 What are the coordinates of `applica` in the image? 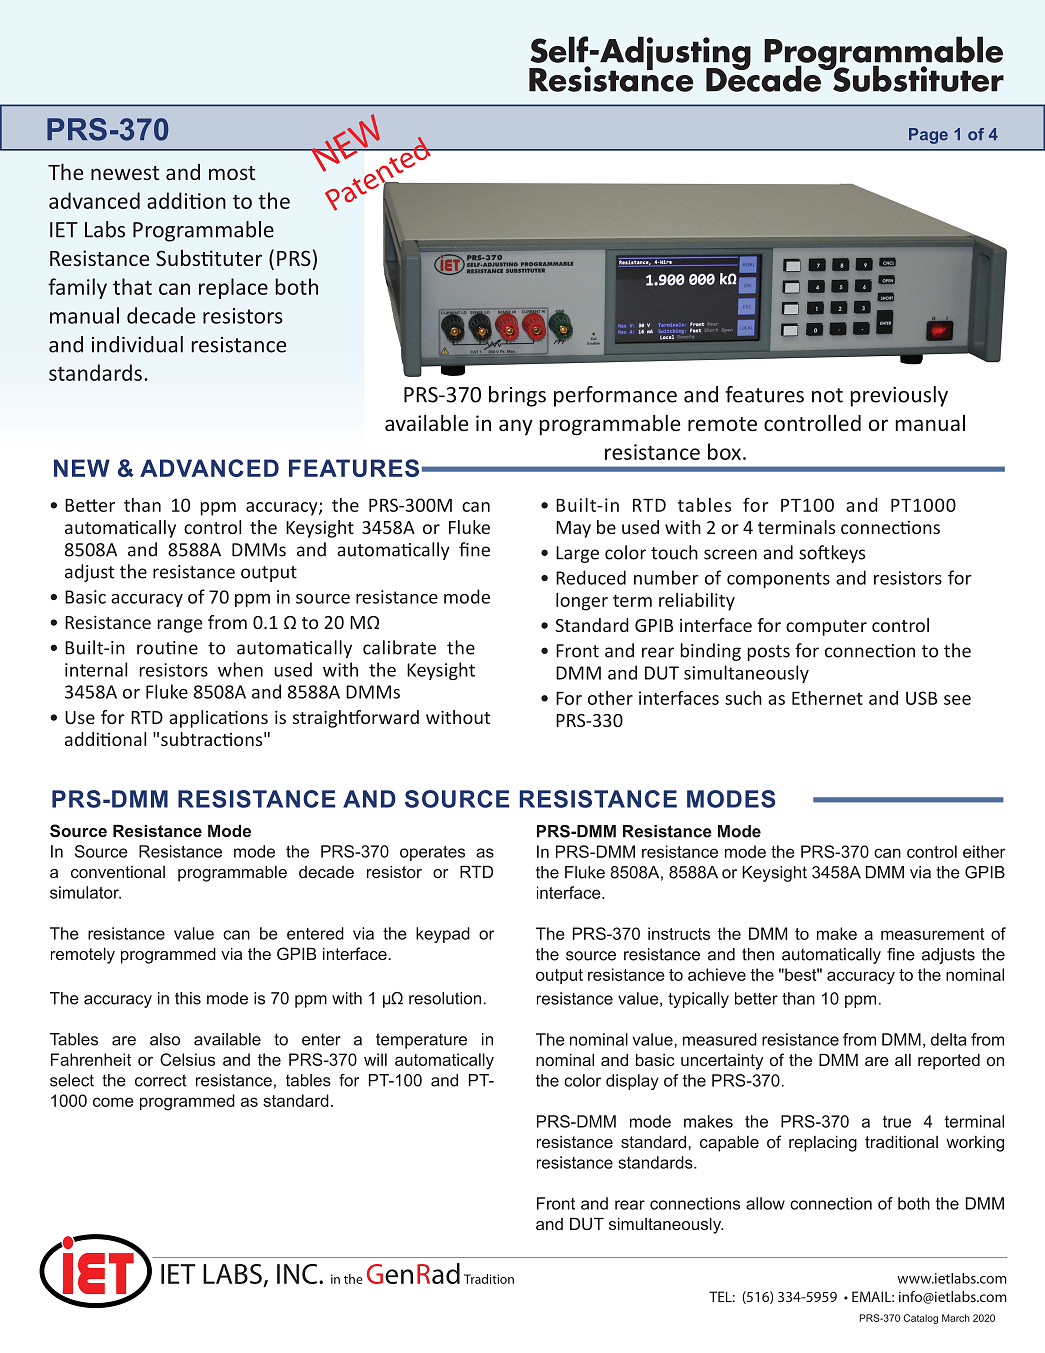 It's located at (199, 719).
